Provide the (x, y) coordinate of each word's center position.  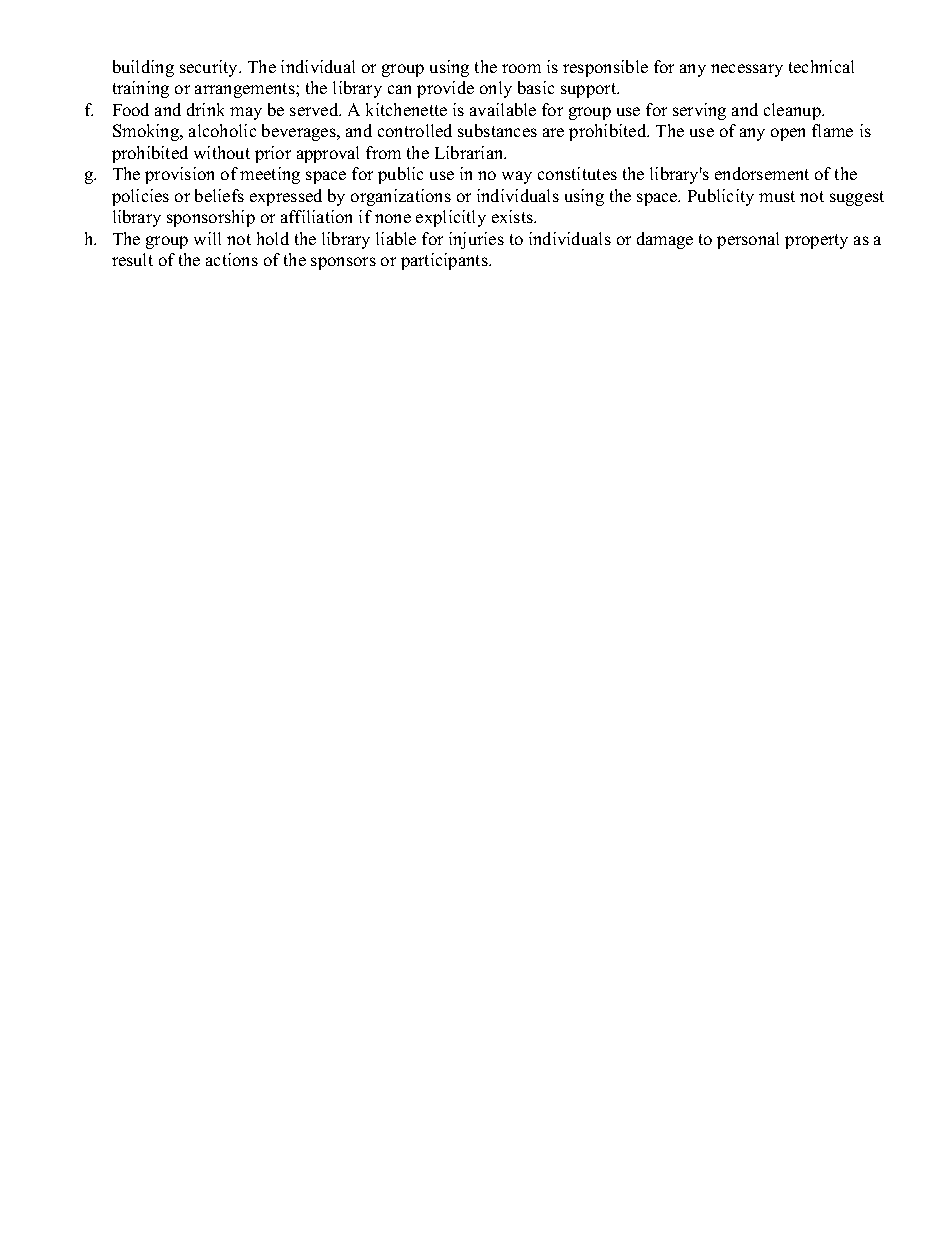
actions (232, 259)
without (222, 152)
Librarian (470, 152)
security (210, 68)
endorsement (762, 173)
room (521, 68)
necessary (747, 70)
